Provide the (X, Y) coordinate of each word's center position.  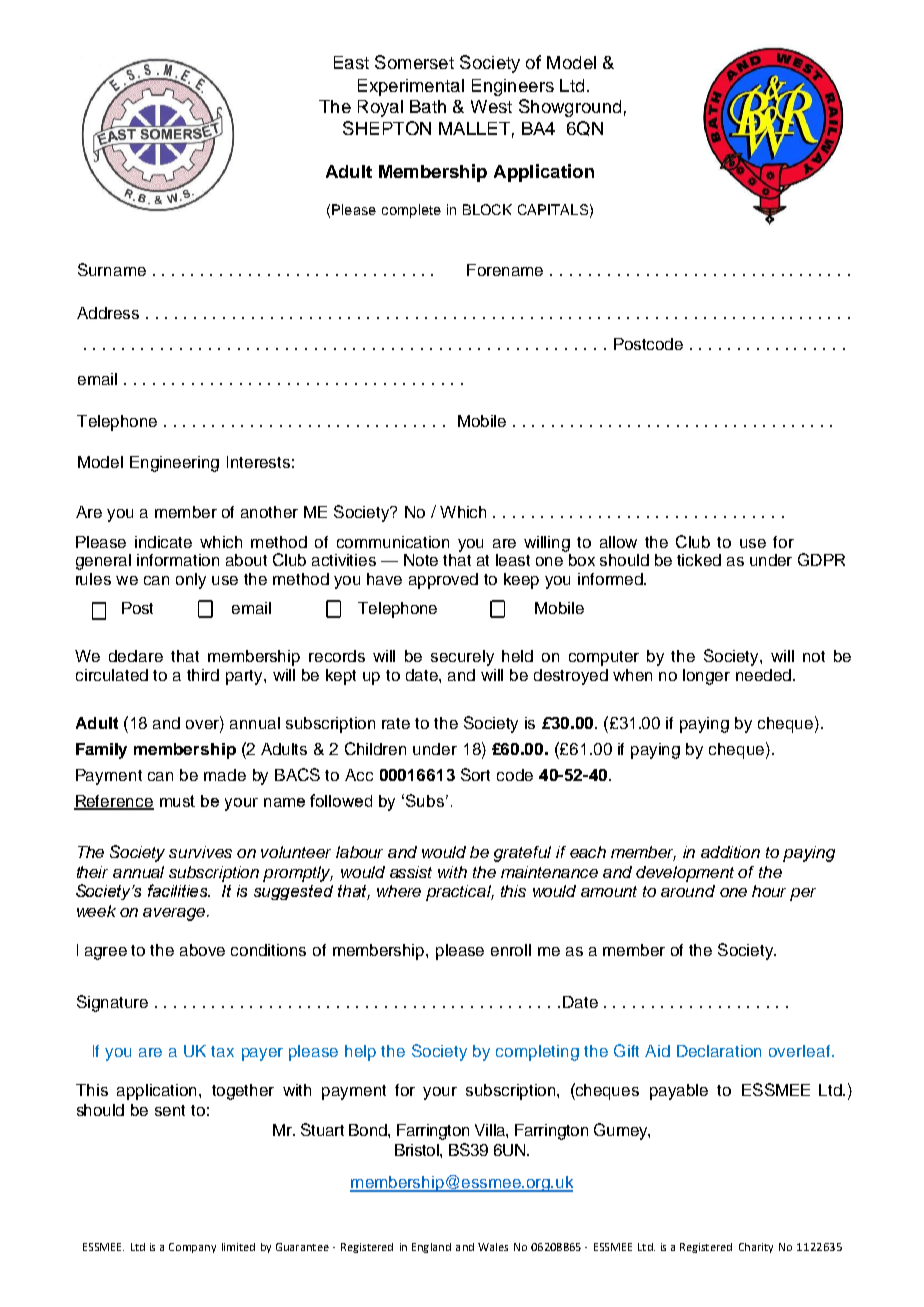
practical (460, 893)
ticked (699, 560)
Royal (380, 108)
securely (462, 658)
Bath (428, 106)
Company (192, 1248)
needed (763, 675)
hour (769, 891)
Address (108, 313)
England (431, 1248)
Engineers (513, 87)
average (175, 914)
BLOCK (487, 209)
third (203, 675)
